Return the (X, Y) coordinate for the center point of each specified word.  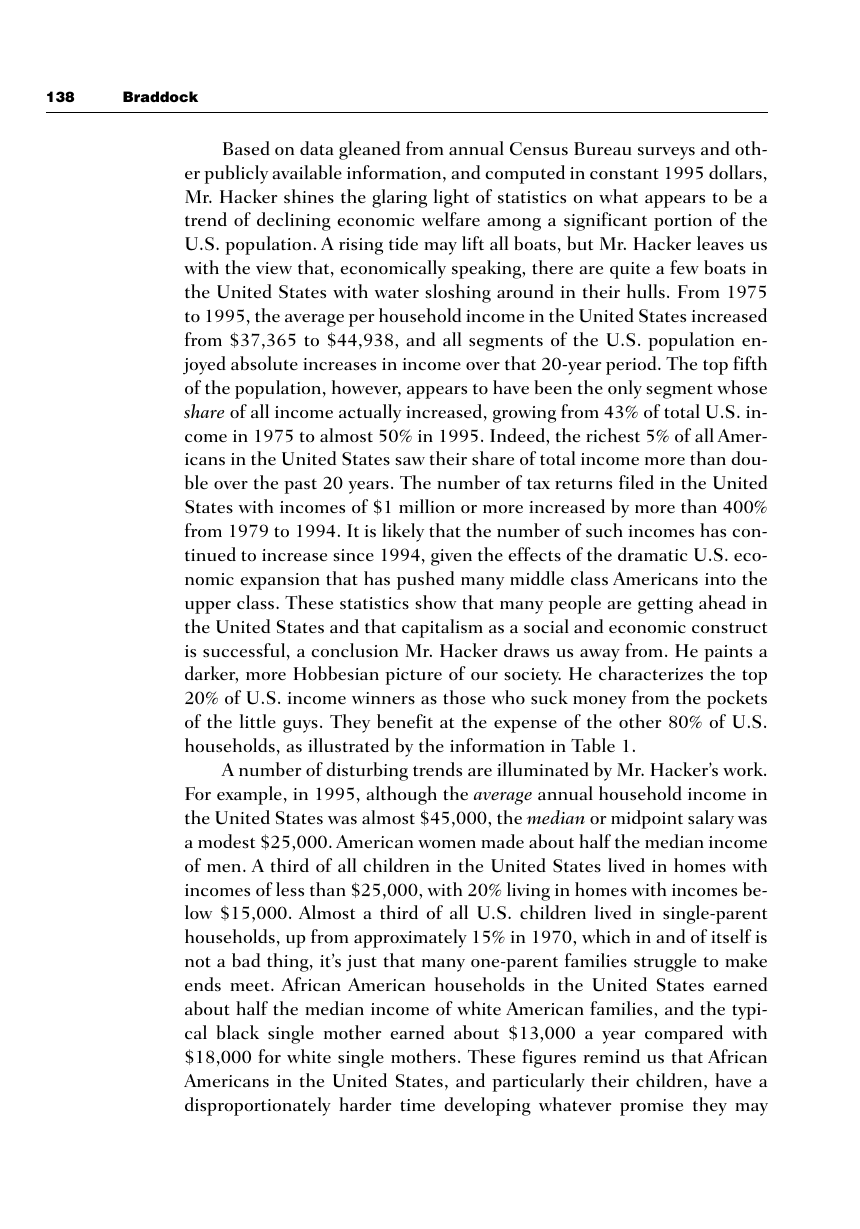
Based (246, 148)
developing (487, 1106)
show (435, 602)
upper (208, 607)
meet (251, 986)
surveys (666, 153)
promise (651, 1107)
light (451, 198)
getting (665, 605)
